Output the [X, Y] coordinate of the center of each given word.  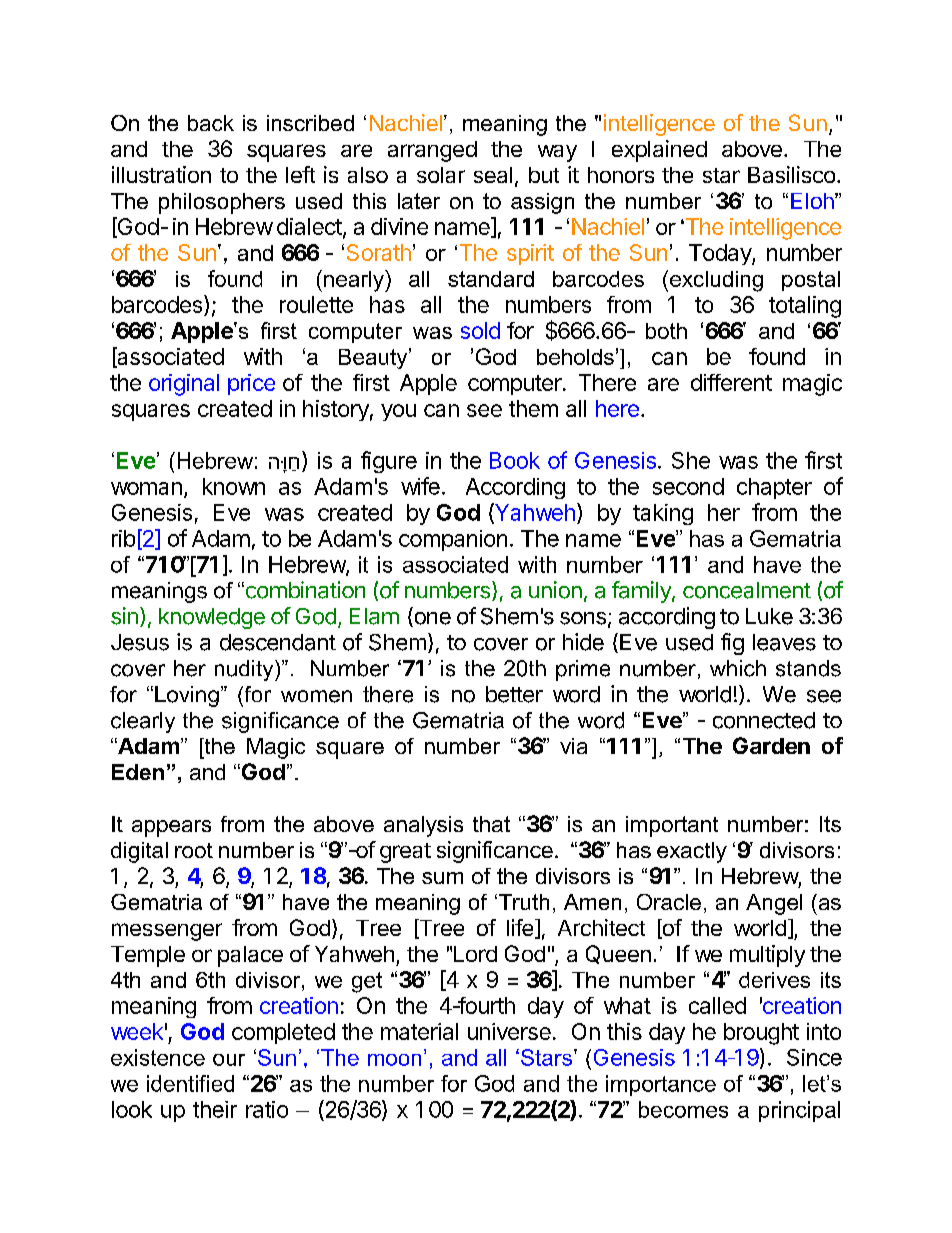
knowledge [212, 618]
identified [190, 1083]
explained [659, 151]
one [431, 619]
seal [493, 175]
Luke [769, 616]
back [211, 123]
